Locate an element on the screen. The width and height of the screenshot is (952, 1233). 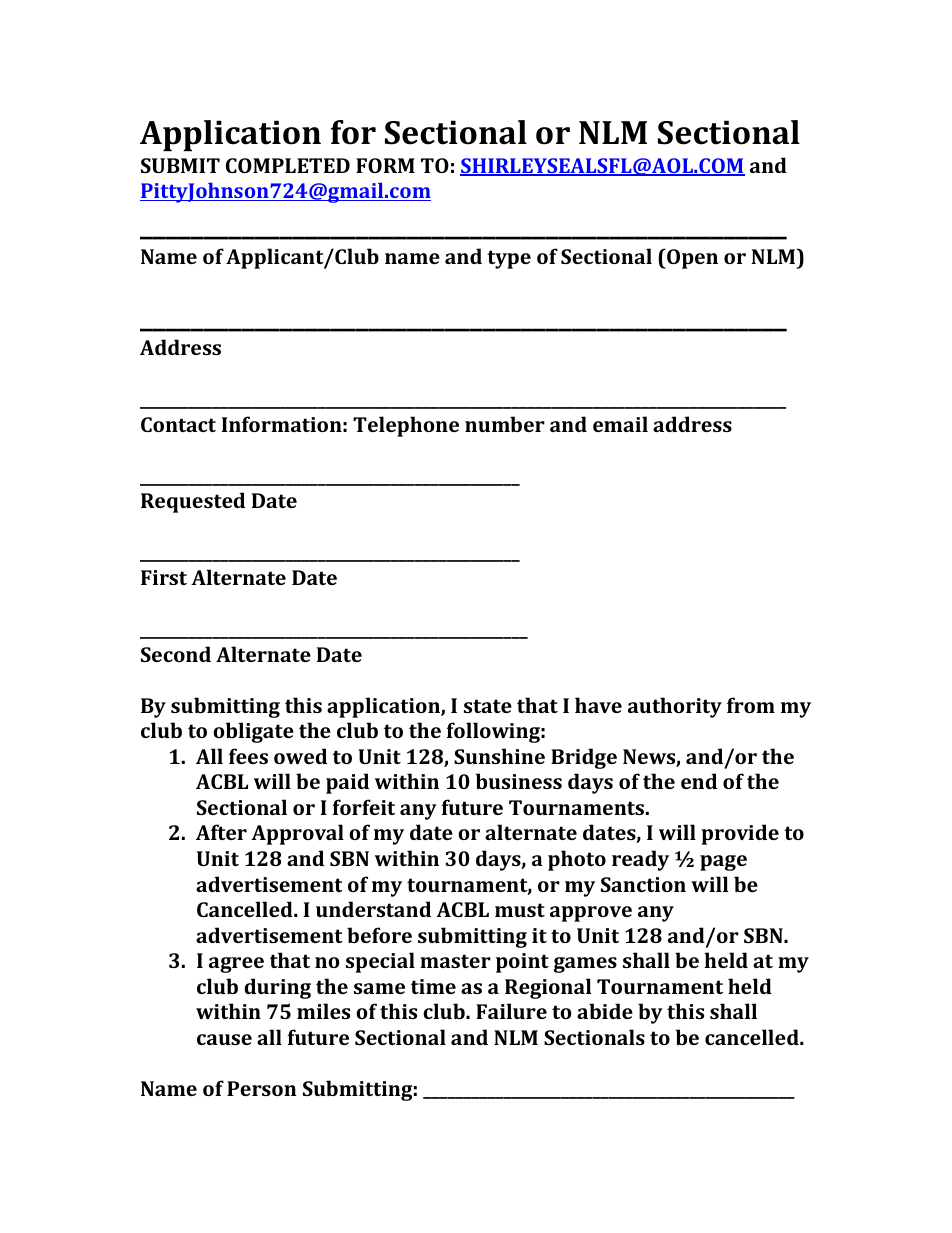
Telephone is located at coordinates (406, 426).
